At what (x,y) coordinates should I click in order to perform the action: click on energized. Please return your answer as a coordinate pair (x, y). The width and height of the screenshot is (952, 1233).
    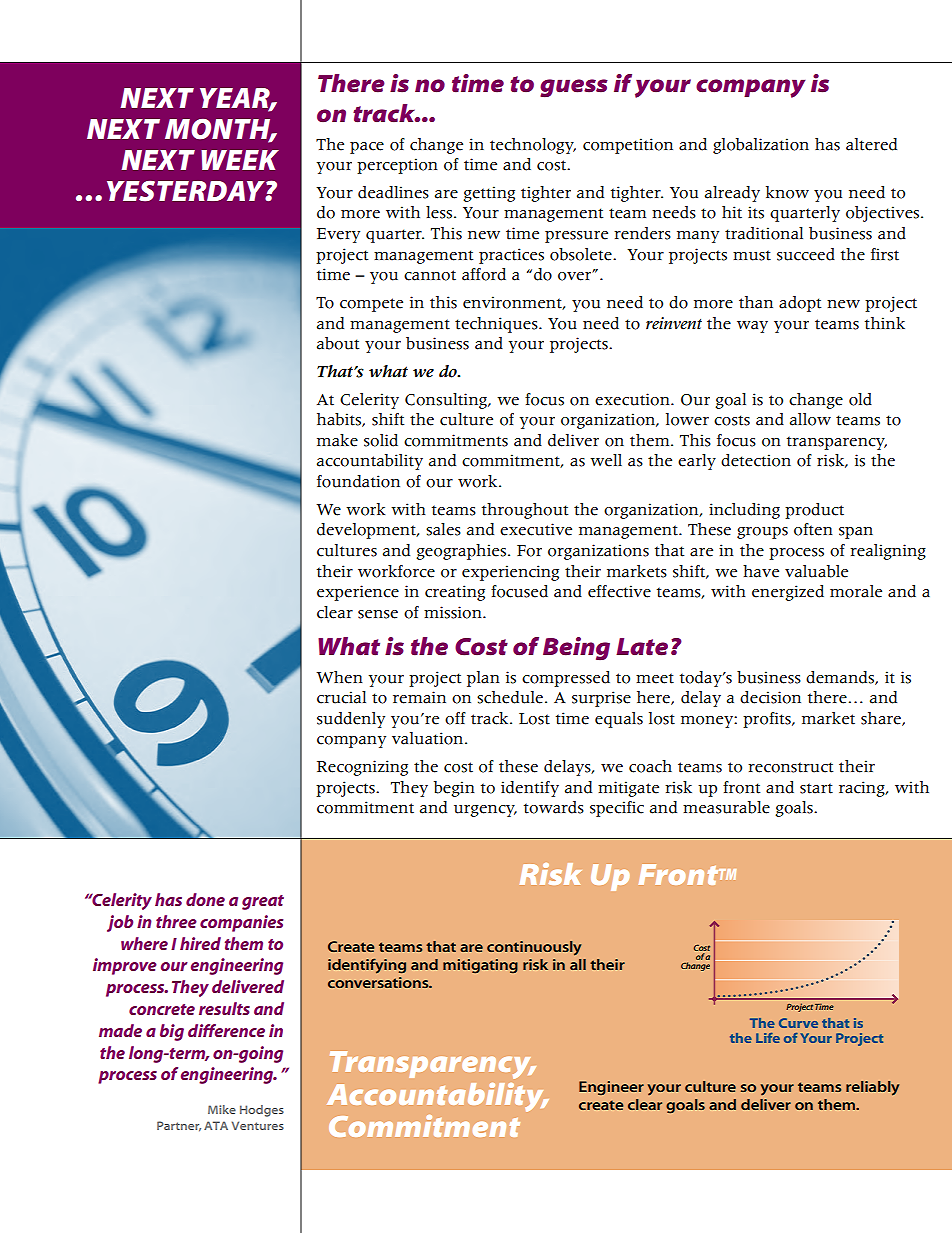
    Looking at the image, I should click on (788, 593).
